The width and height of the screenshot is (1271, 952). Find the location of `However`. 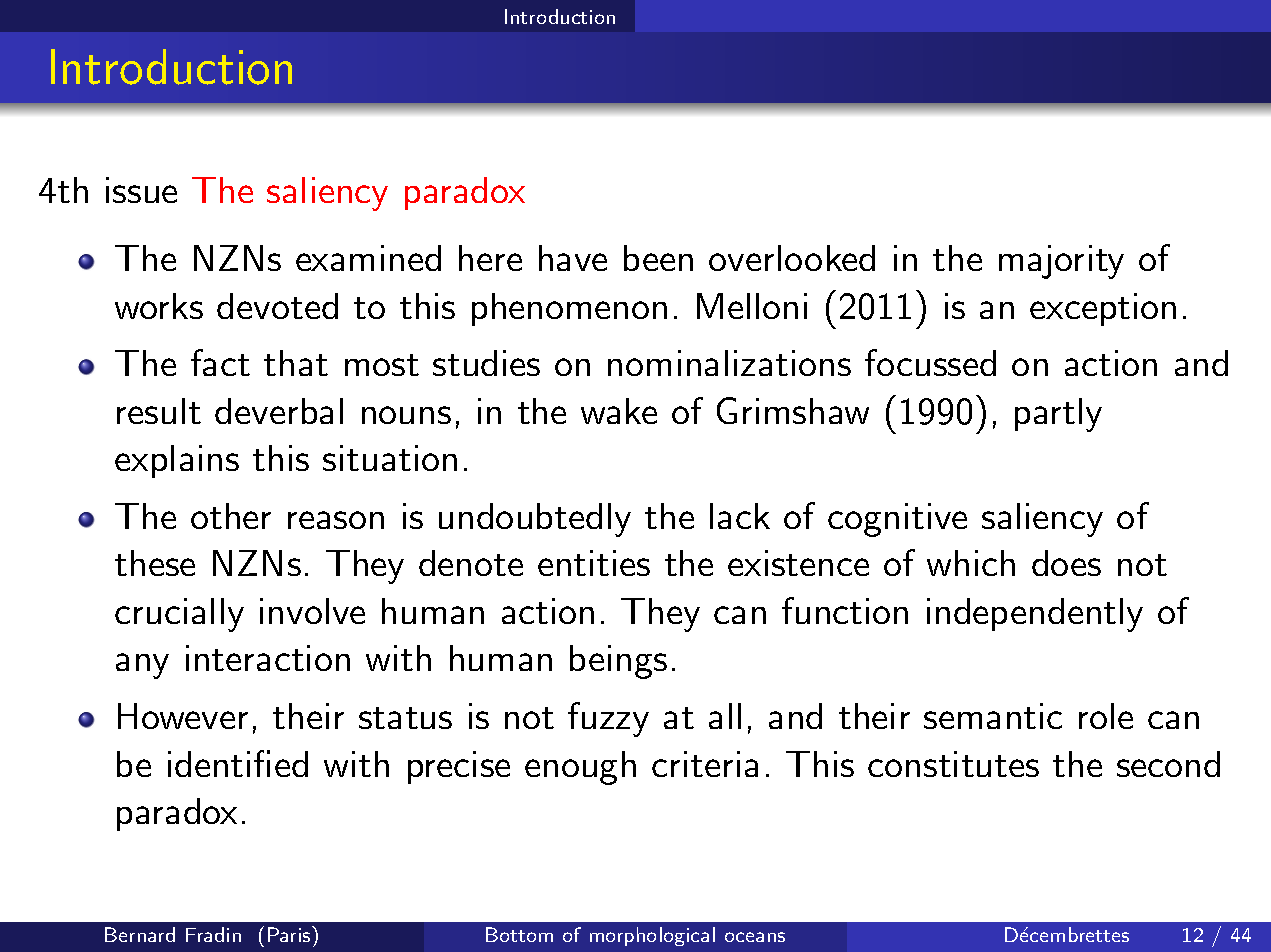

However is located at coordinates (183, 716).
